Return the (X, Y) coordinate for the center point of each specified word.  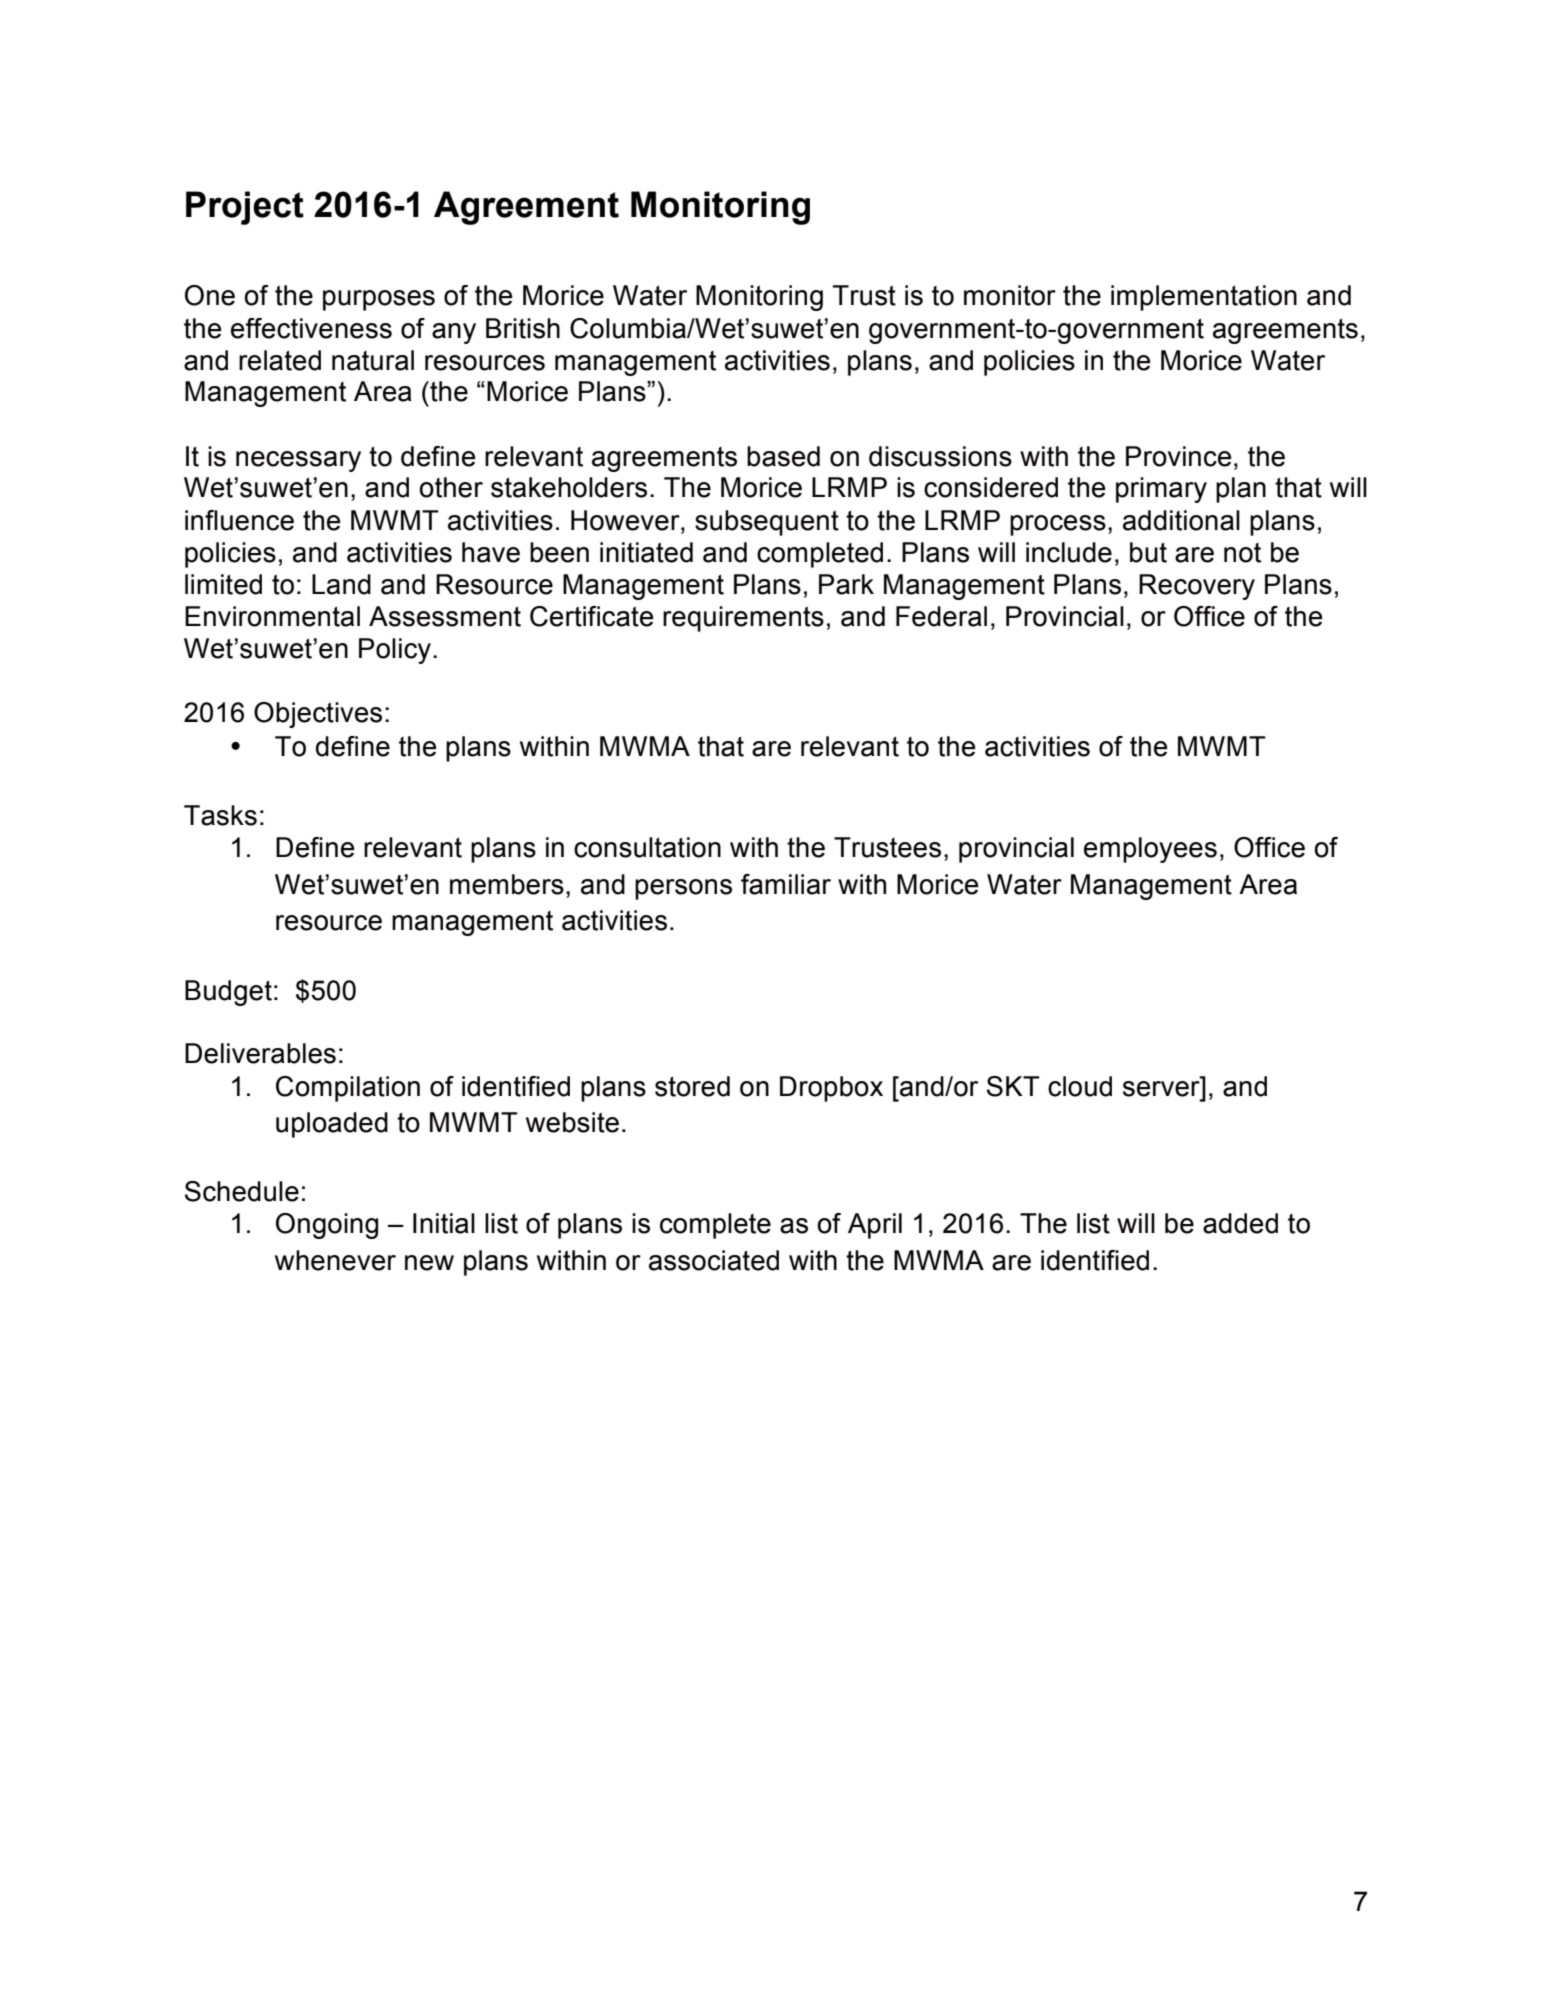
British (523, 328)
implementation (1204, 298)
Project (245, 208)
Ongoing (327, 1226)
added (1240, 1223)
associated (714, 1260)
